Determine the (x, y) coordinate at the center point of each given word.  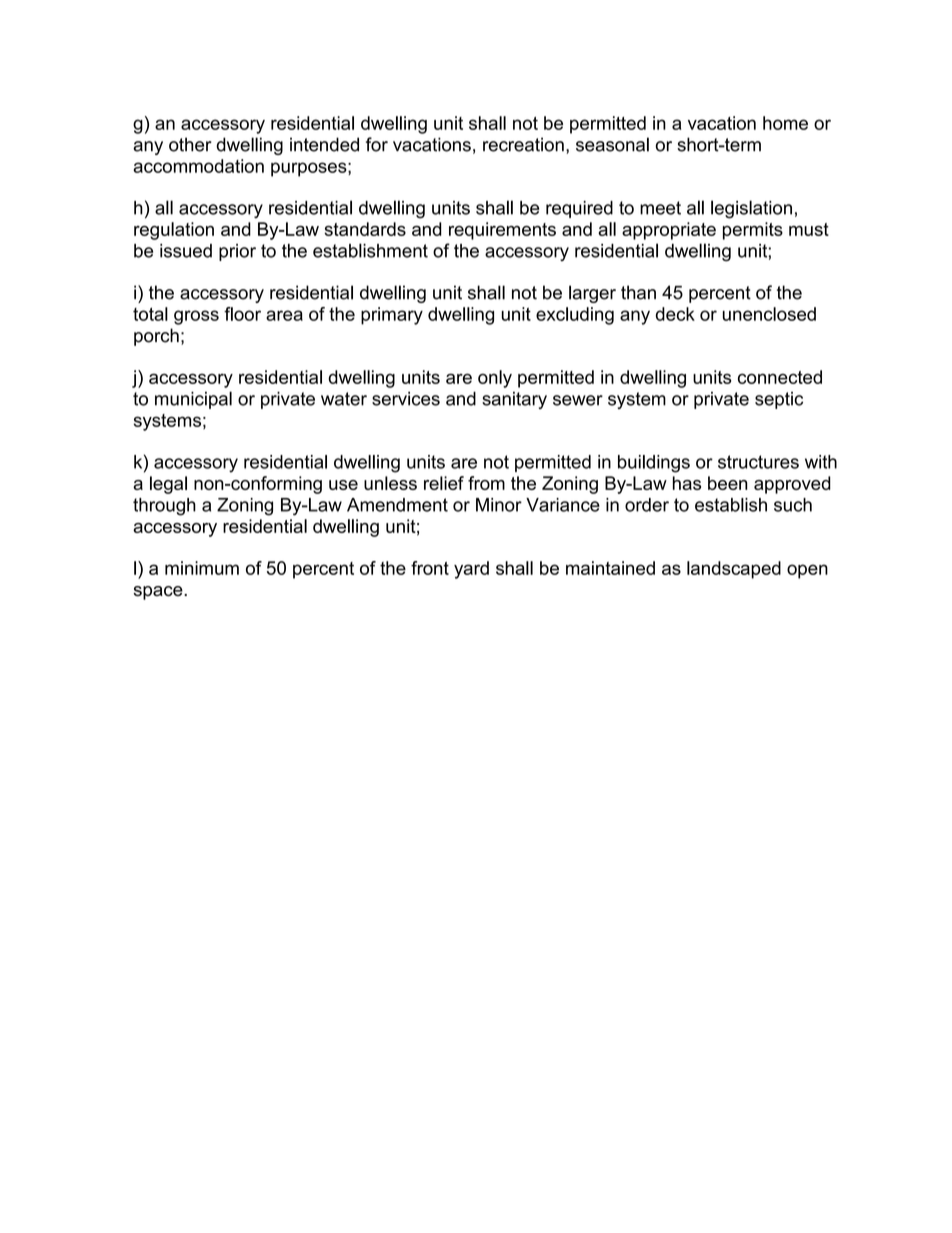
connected (780, 377)
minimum (202, 568)
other (190, 144)
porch (156, 337)
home (785, 123)
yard (471, 570)
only (495, 379)
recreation (523, 144)
